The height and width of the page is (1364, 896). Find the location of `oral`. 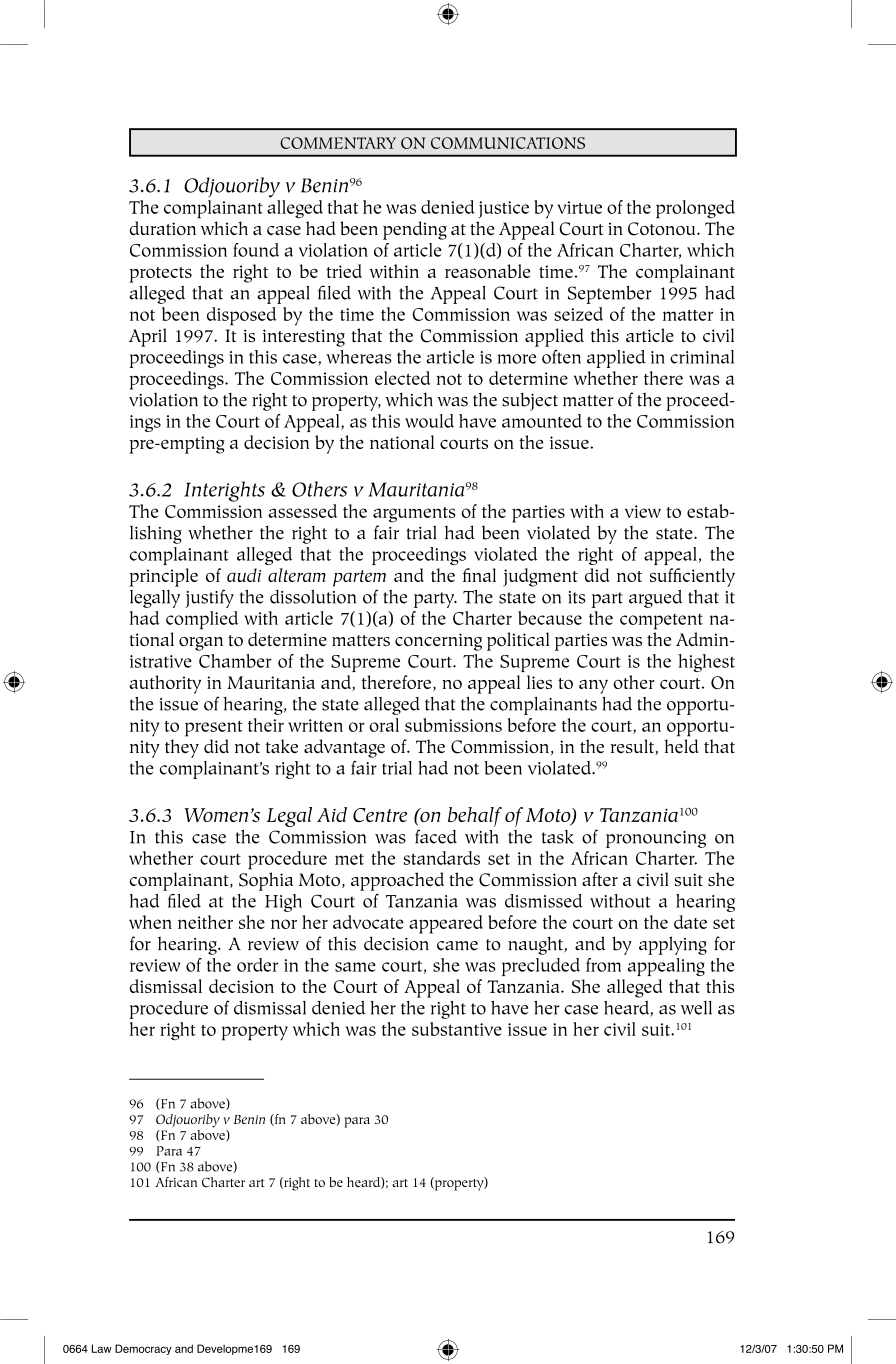

oral is located at coordinates (384, 725).
